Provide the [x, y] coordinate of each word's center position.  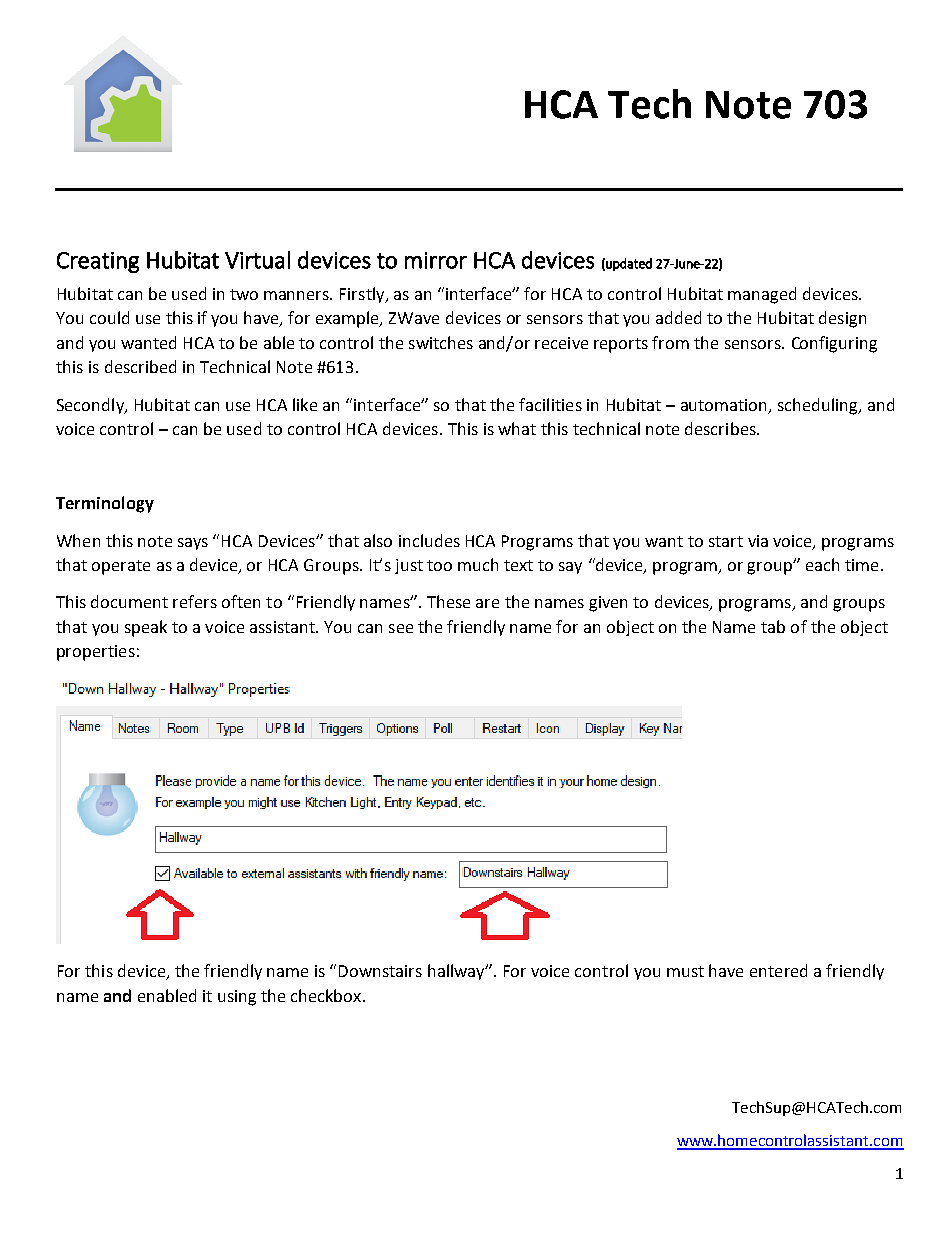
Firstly [363, 295]
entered [778, 970]
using [237, 998]
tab [773, 626]
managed [762, 295]
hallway [457, 972]
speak [146, 628]
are [487, 603]
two [244, 294]
